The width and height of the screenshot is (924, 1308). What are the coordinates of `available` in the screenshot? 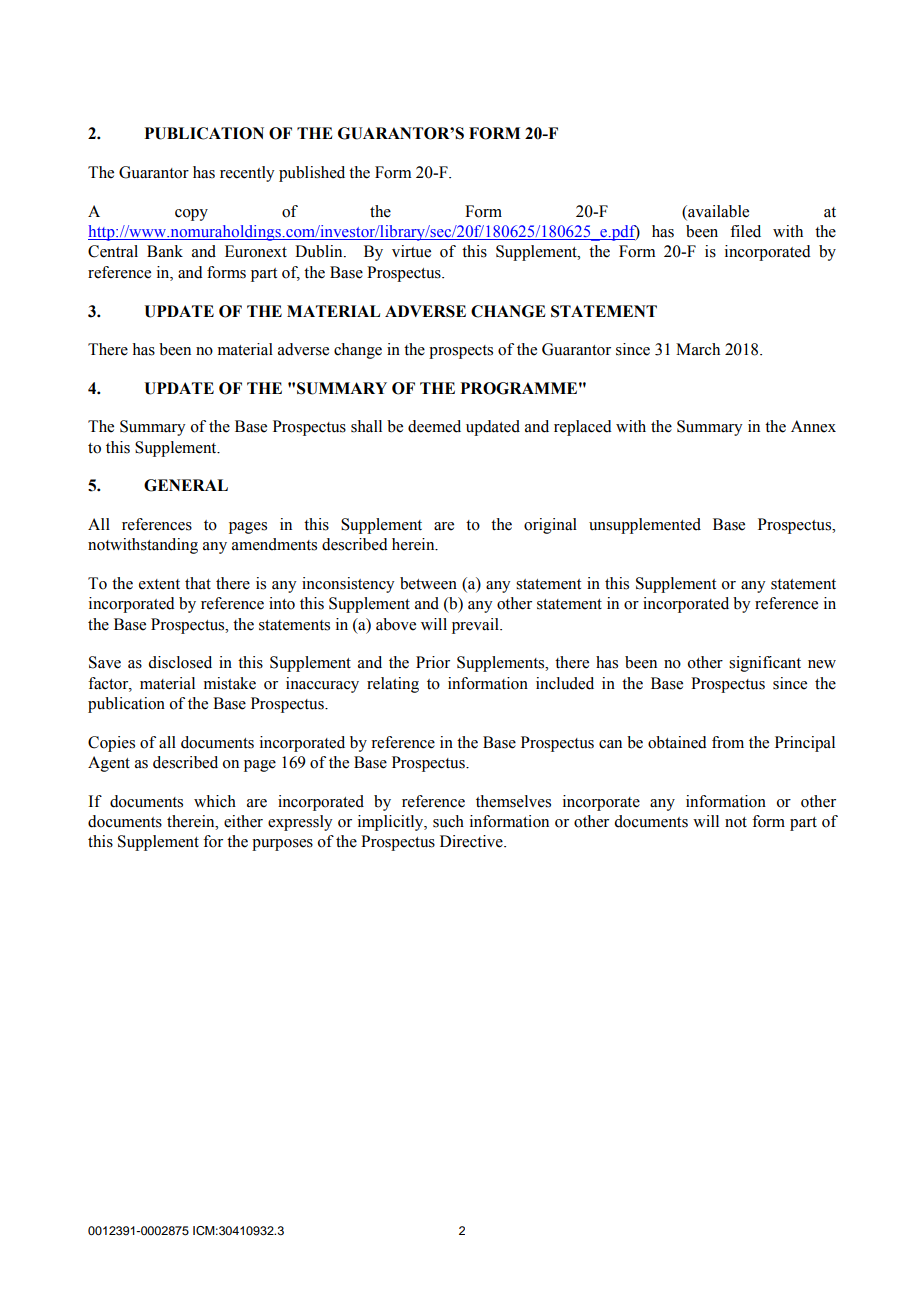 It's located at (717, 212).
